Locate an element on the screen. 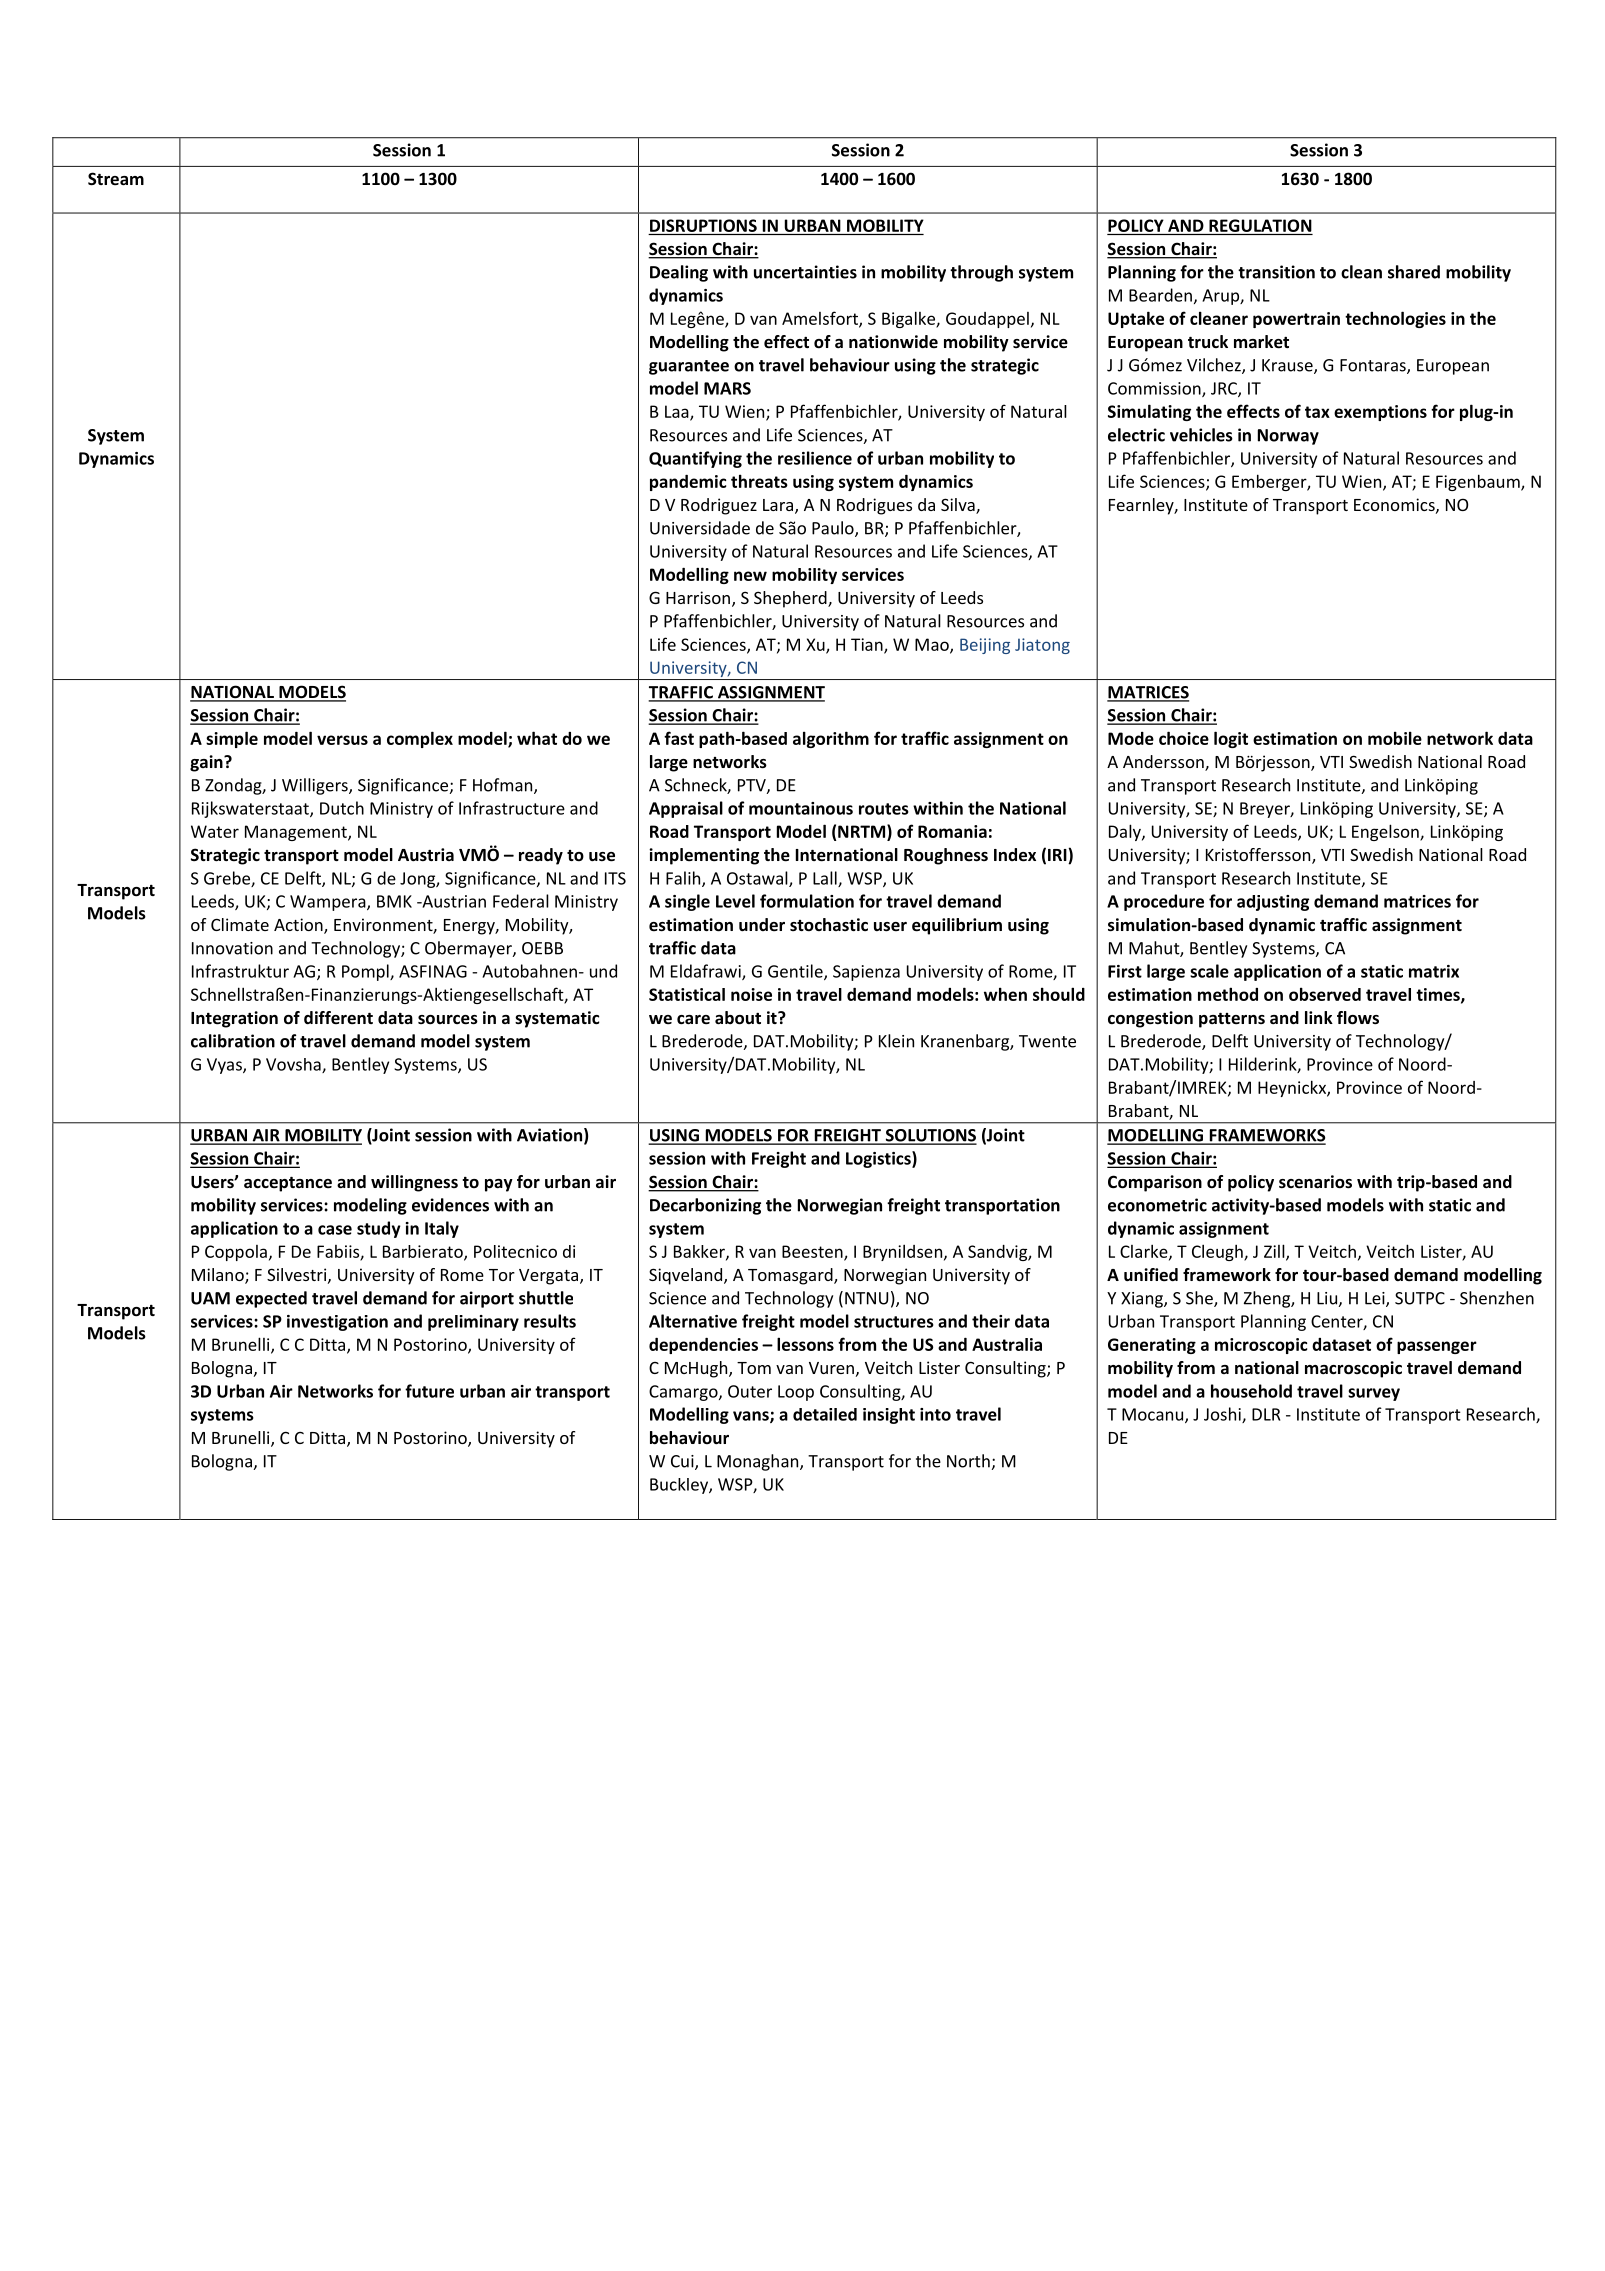  mountainous is located at coordinates (801, 808).
